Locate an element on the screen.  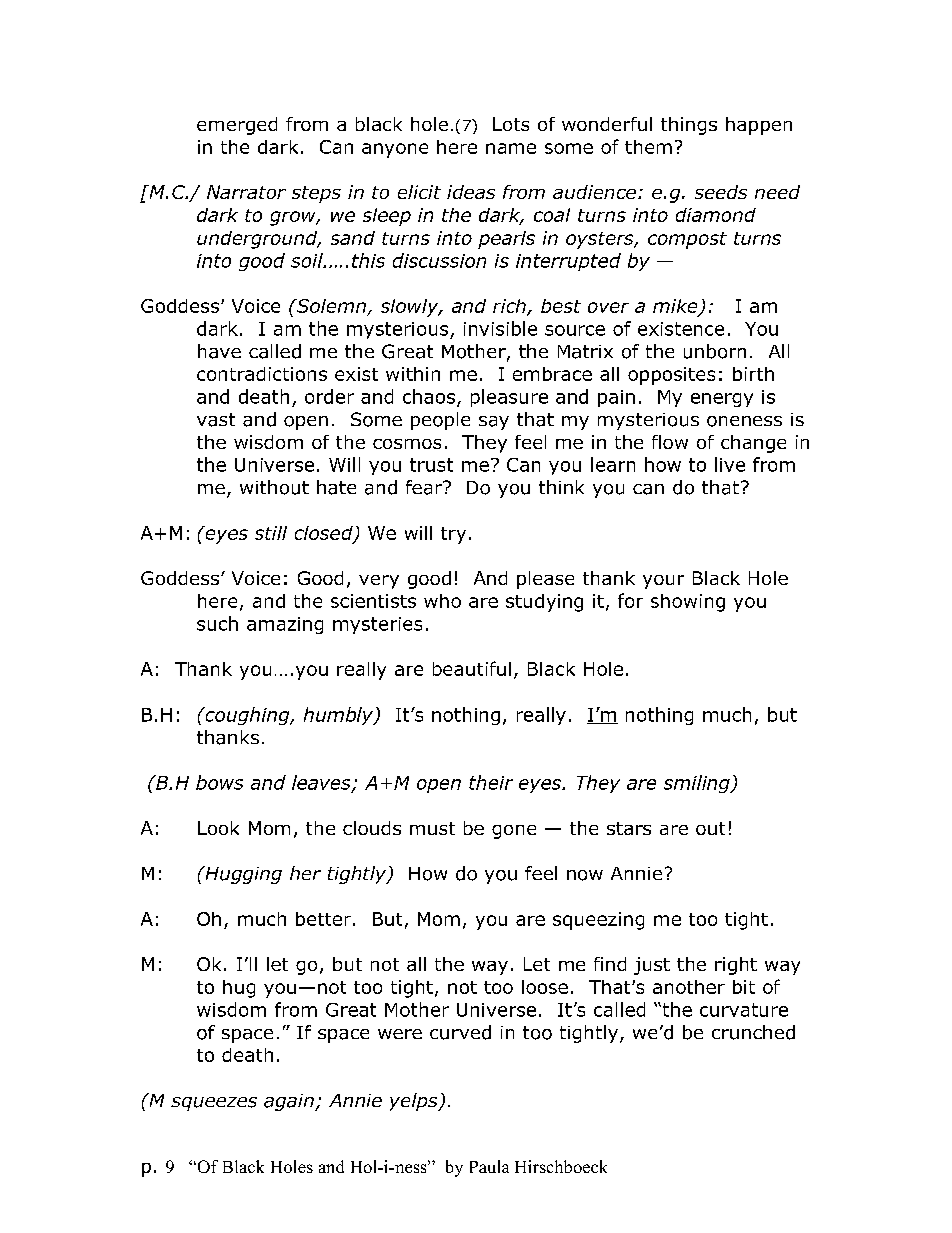
name is located at coordinates (511, 148).
